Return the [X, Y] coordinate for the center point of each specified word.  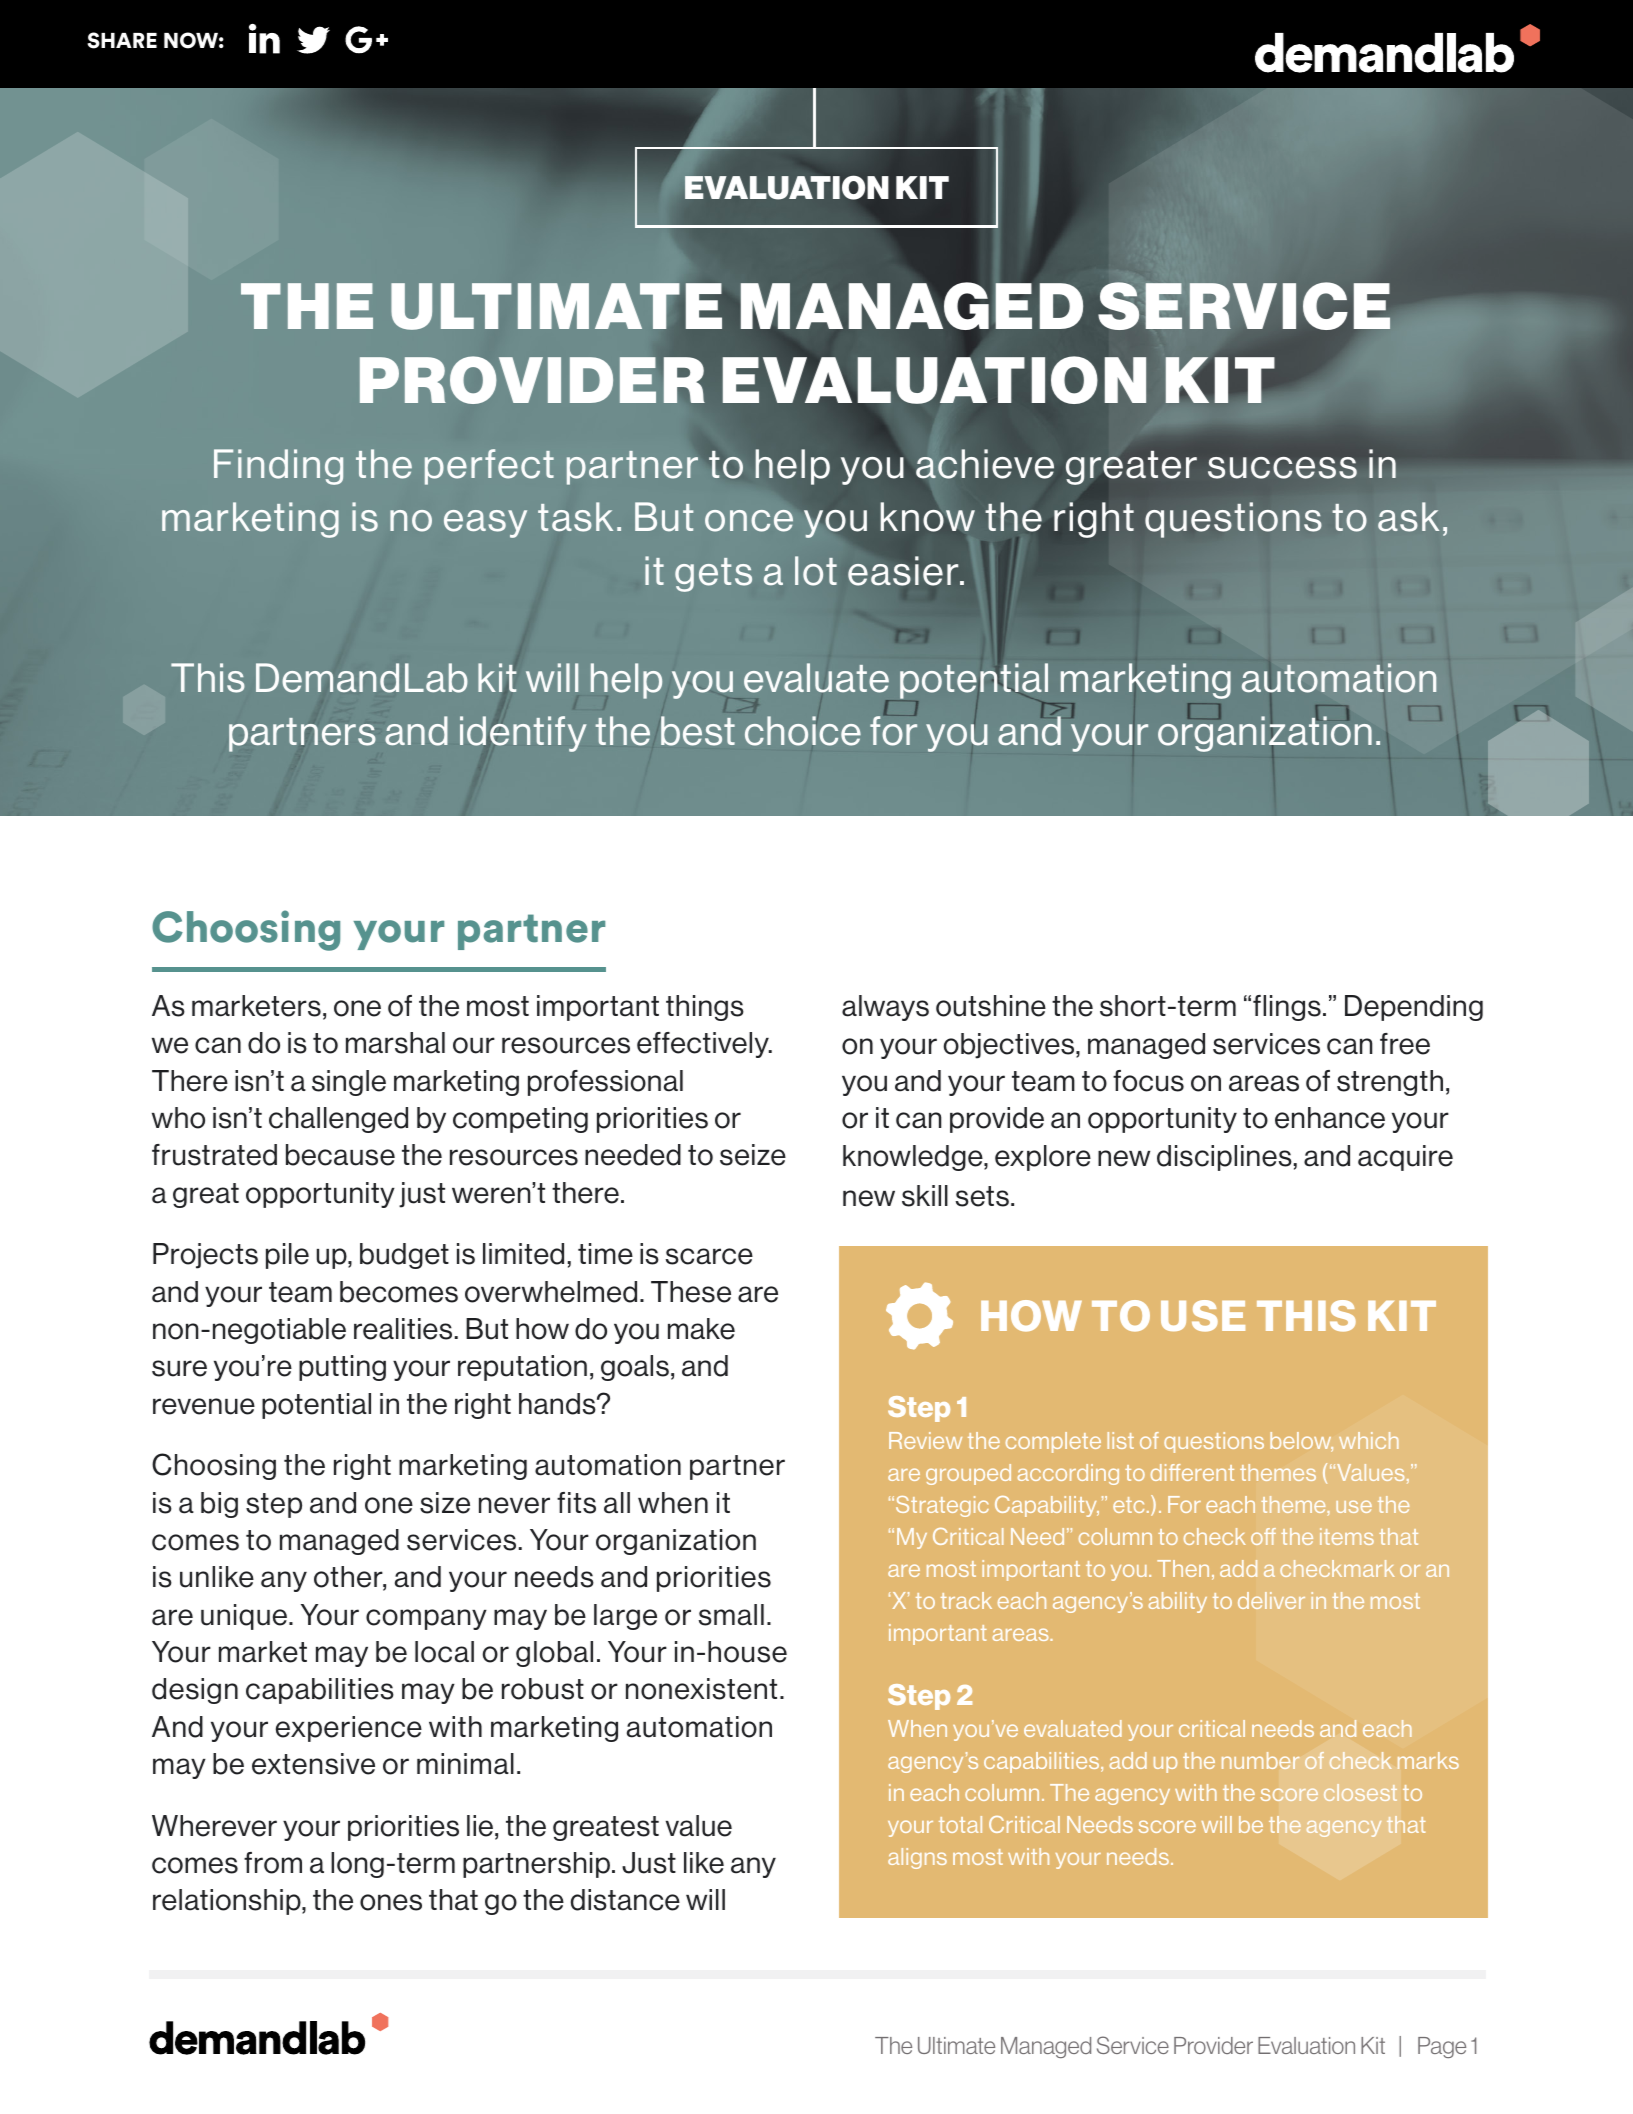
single [349, 1083]
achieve [985, 464]
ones [391, 1902]
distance [625, 1900]
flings [1287, 1008]
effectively [704, 1045]
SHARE [122, 40]
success [1282, 468]
